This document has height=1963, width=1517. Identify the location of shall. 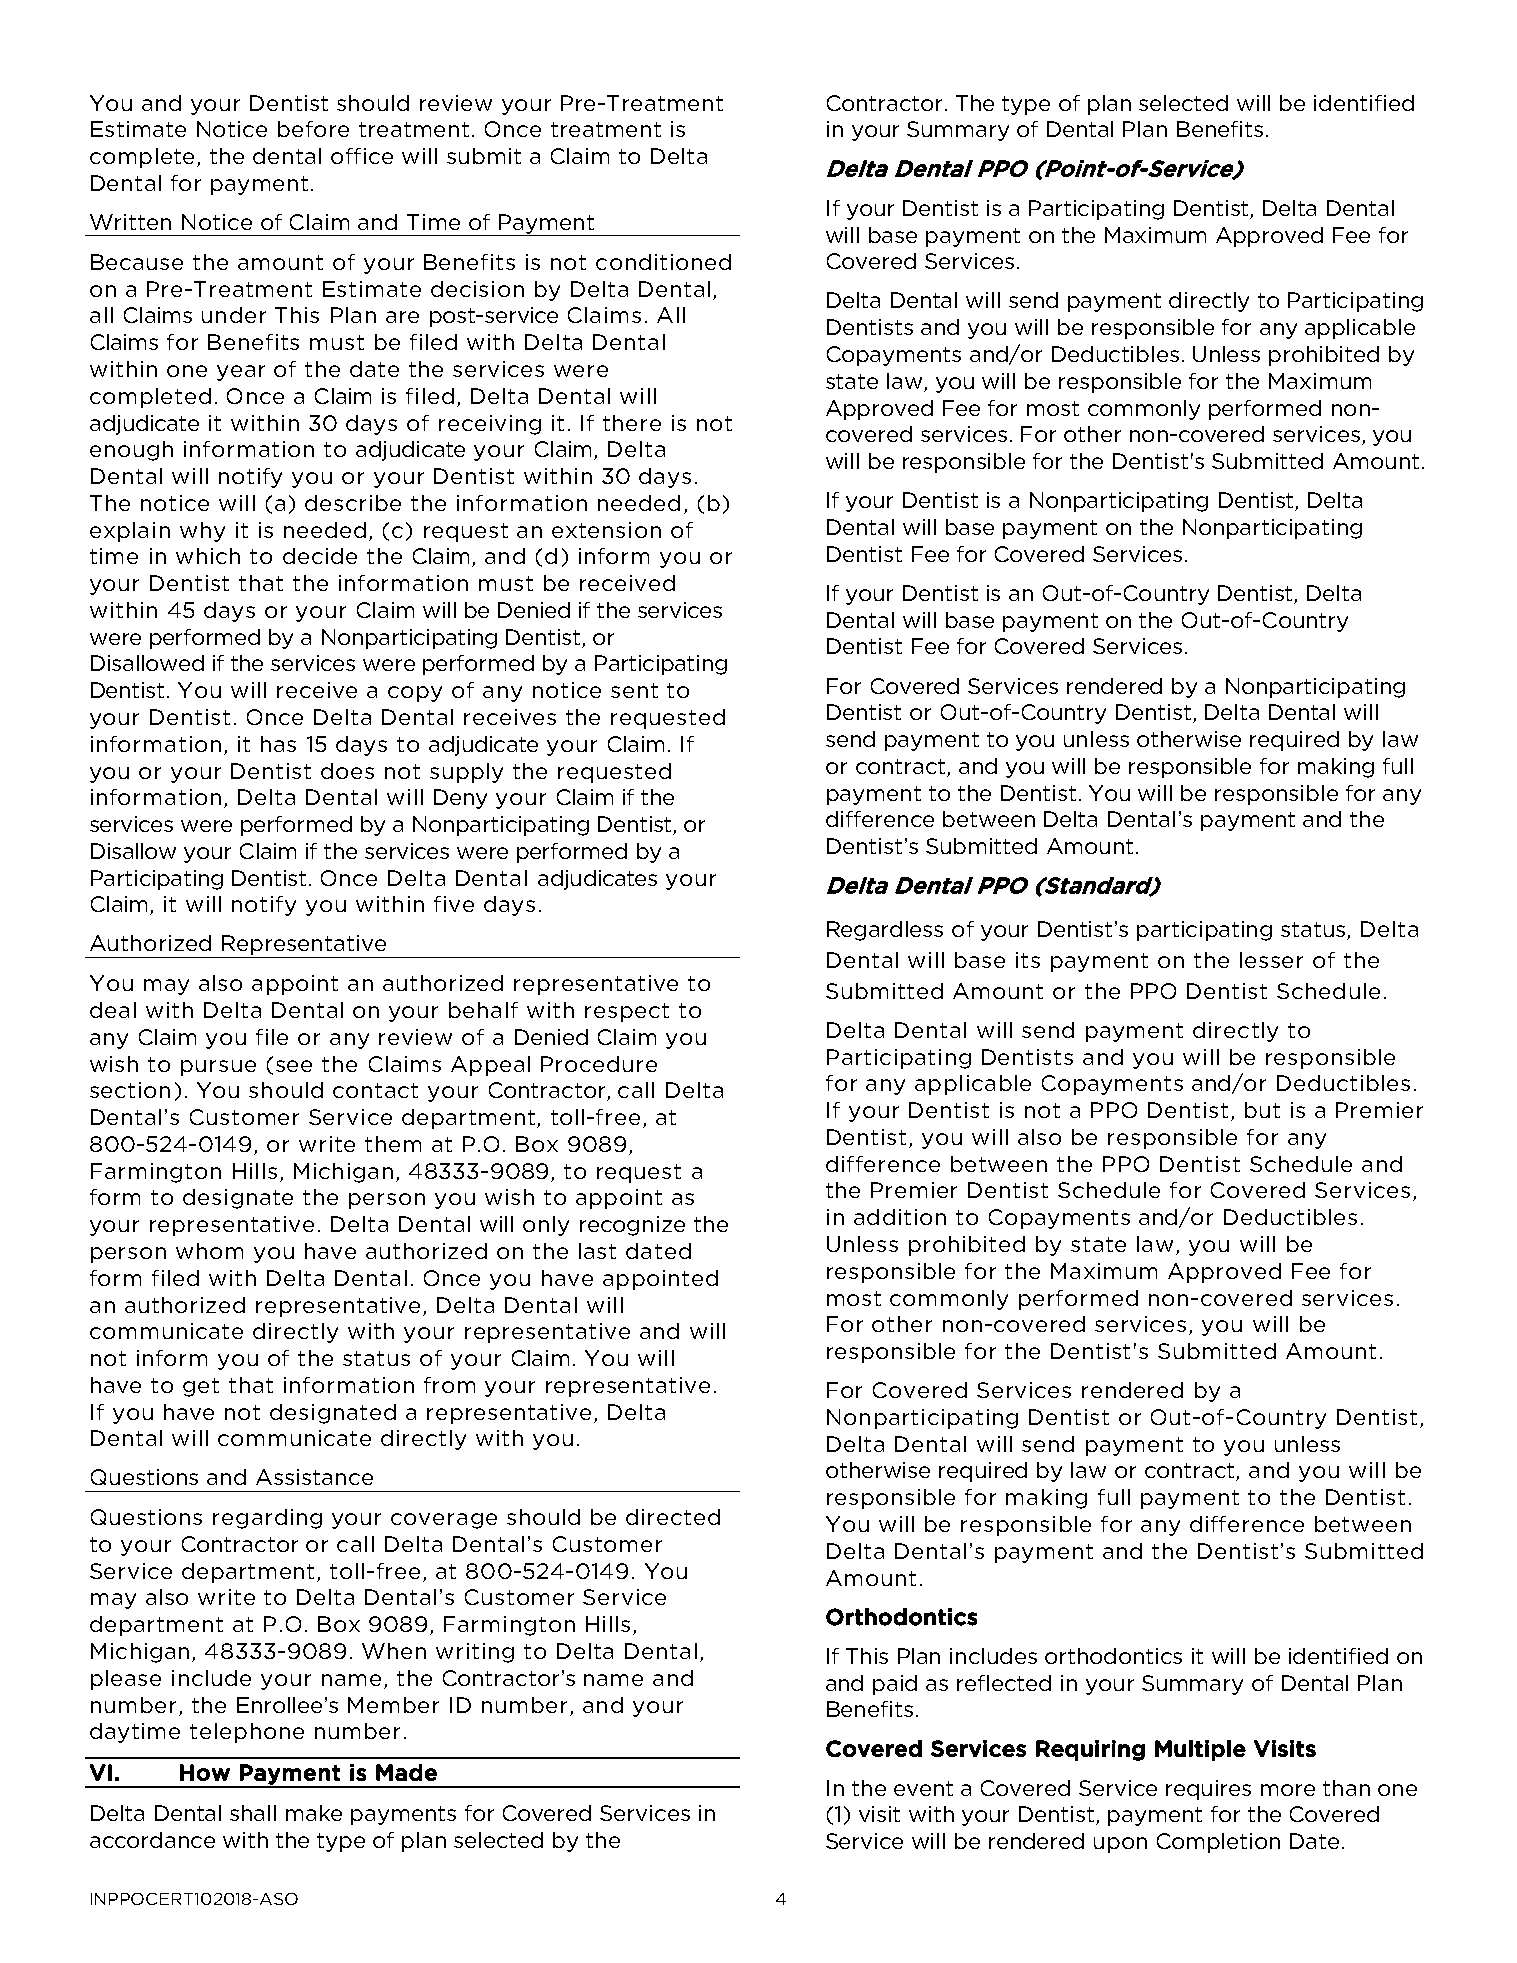
(253, 1813).
